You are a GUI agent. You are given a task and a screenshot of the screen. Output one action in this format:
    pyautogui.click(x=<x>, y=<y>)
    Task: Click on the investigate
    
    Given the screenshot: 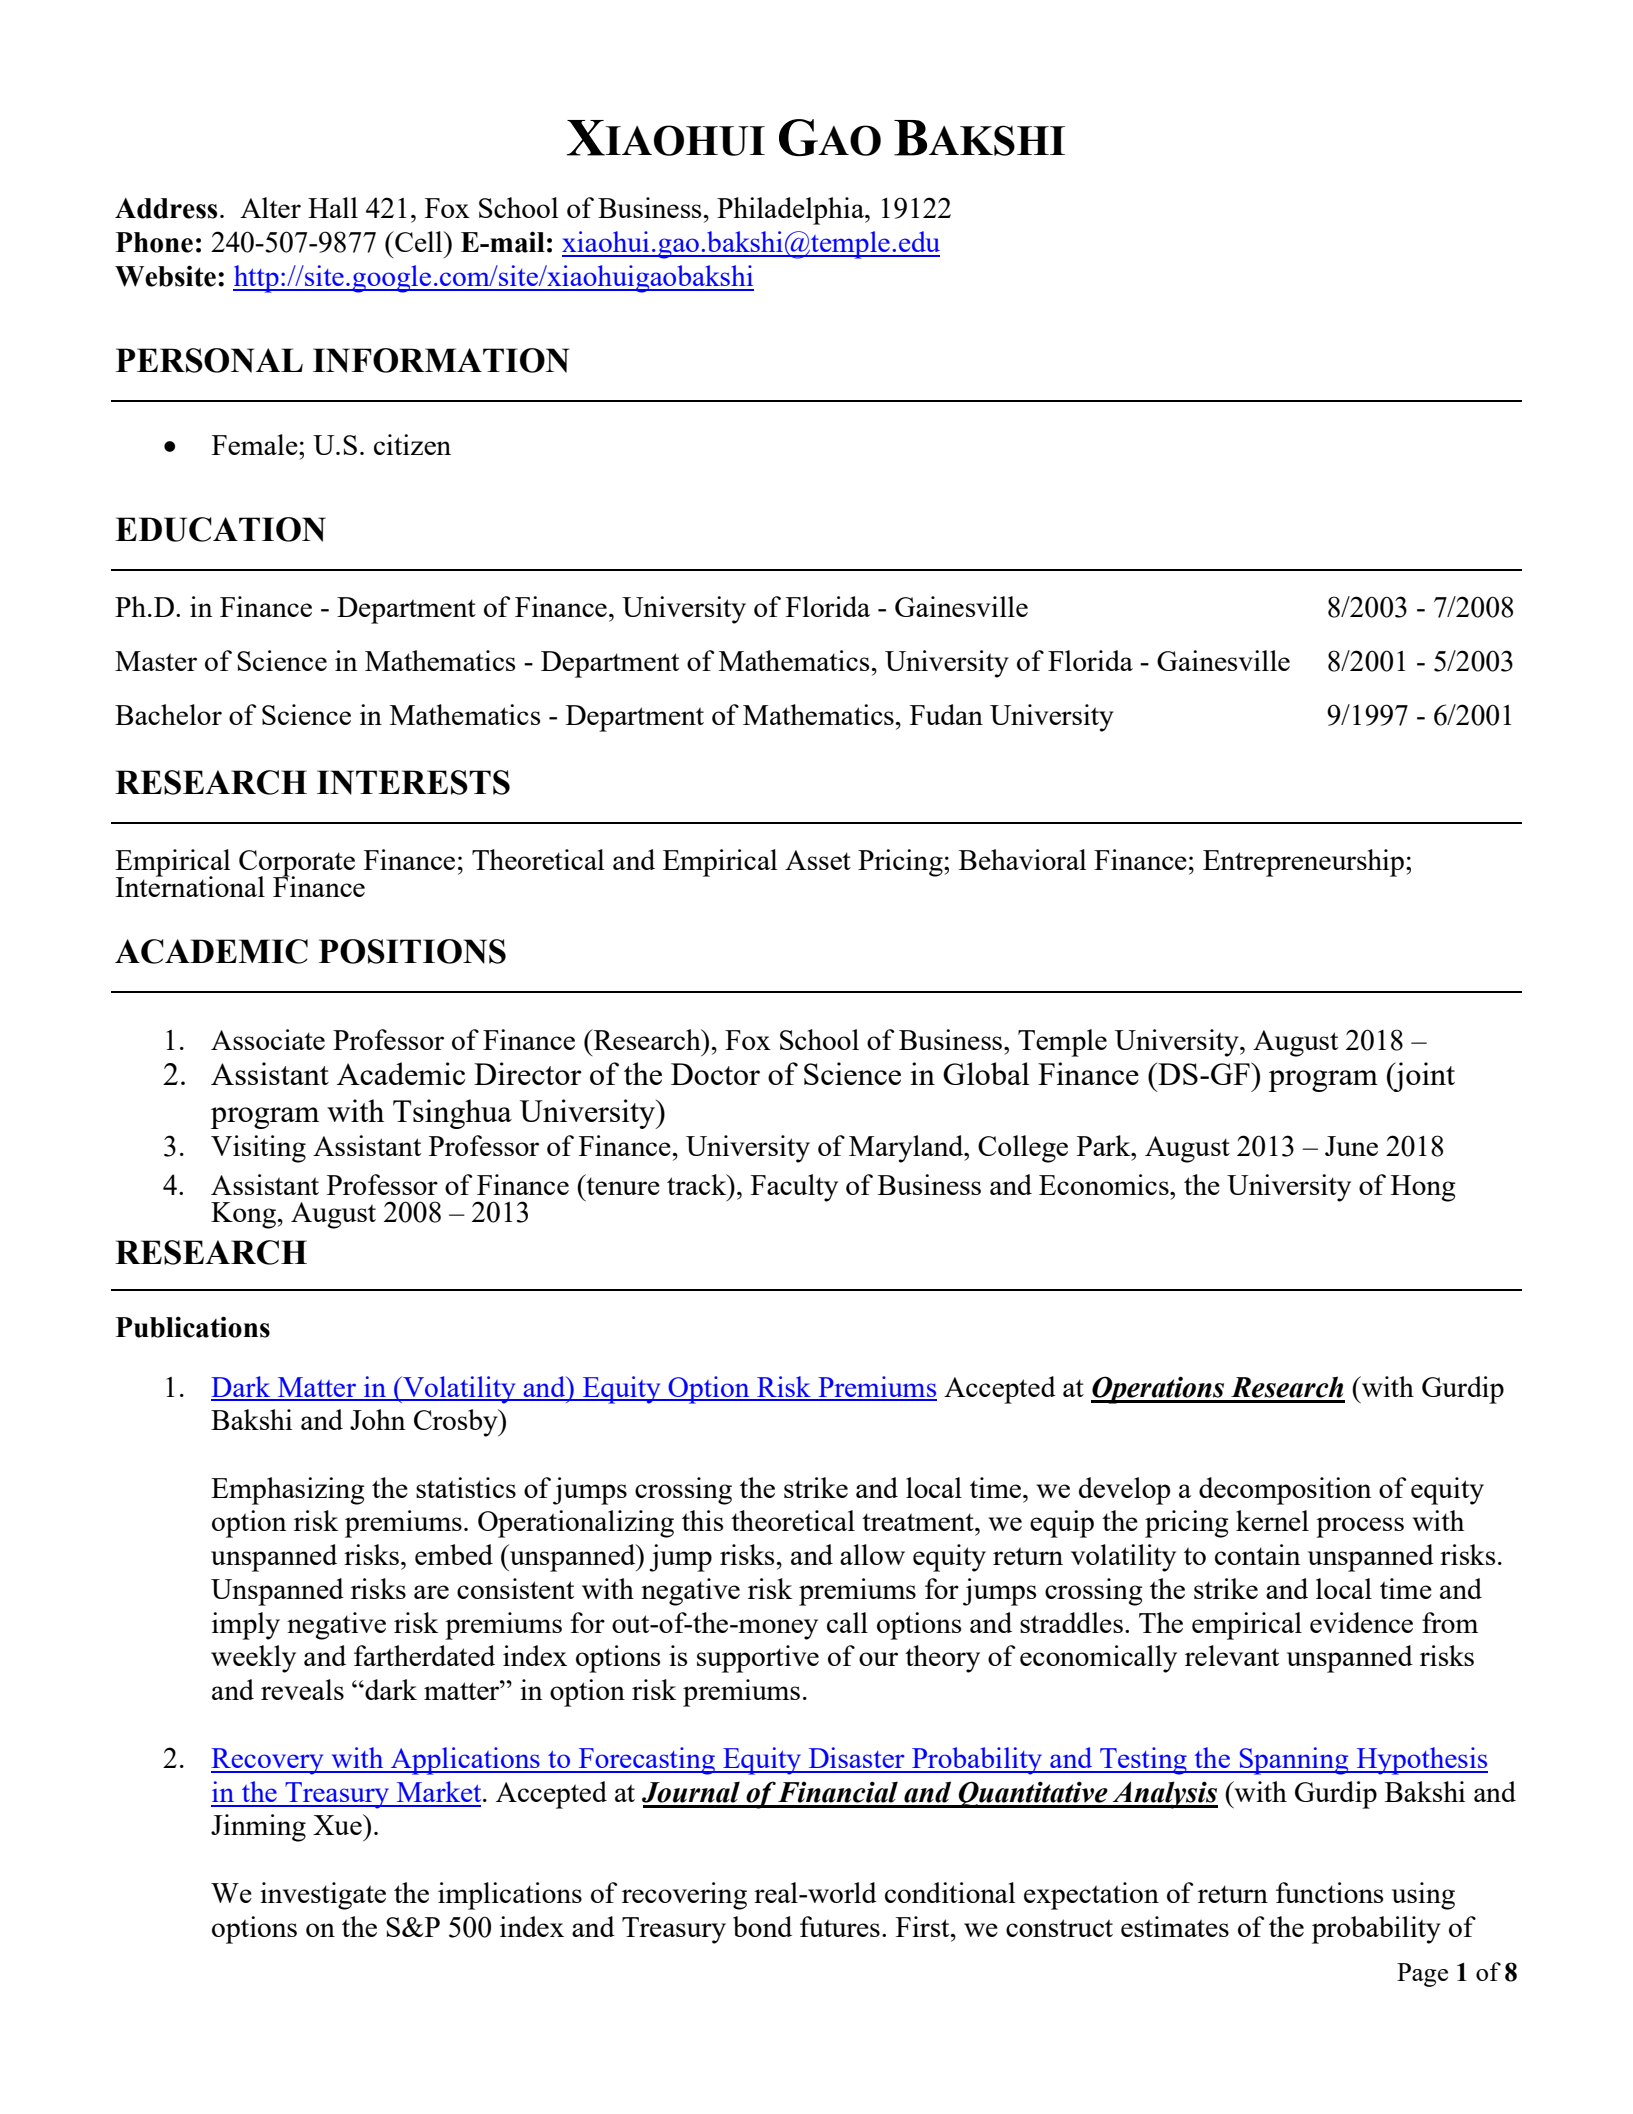 What is the action you would take?
    pyautogui.click(x=323, y=1896)
